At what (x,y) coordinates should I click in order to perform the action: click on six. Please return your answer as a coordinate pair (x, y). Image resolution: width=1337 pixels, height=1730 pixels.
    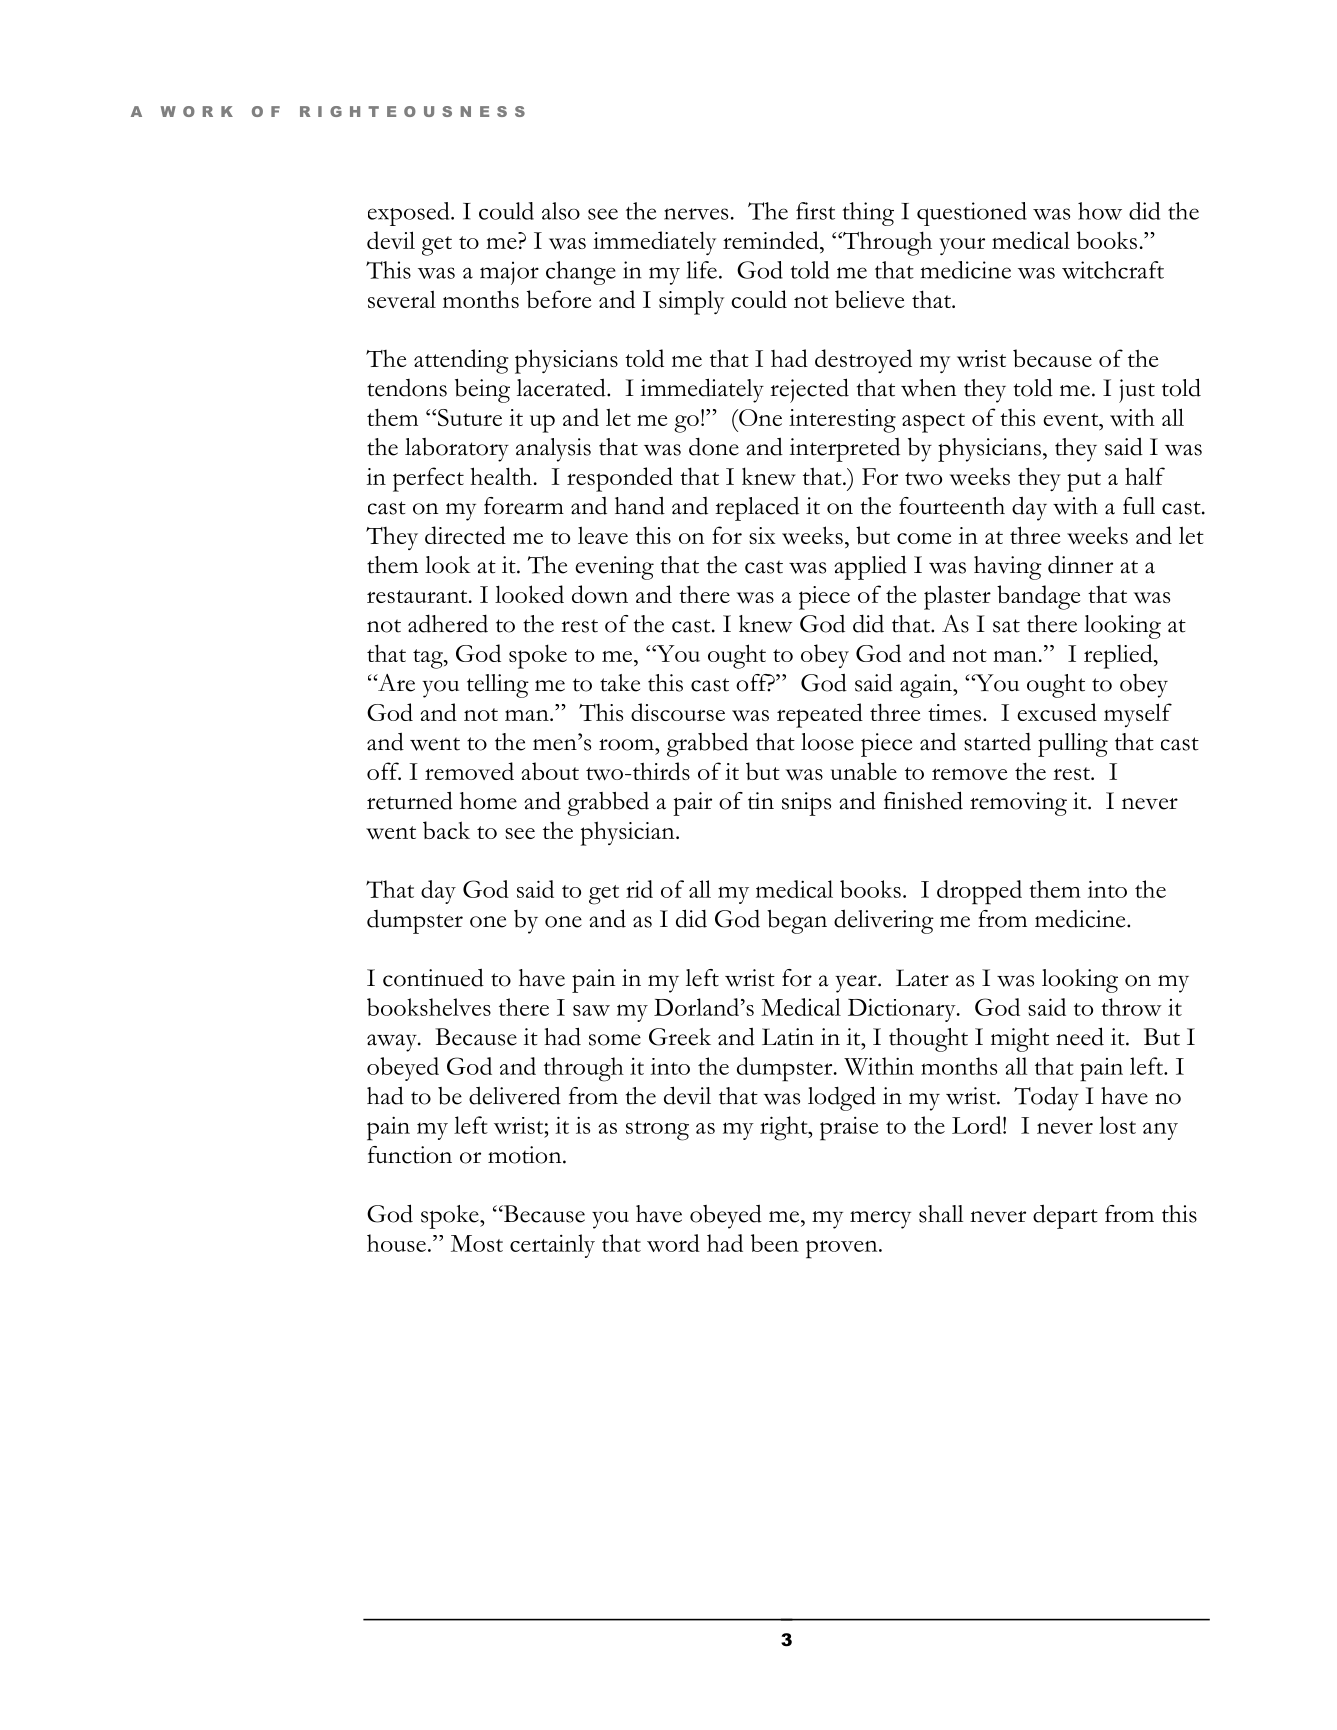
    Looking at the image, I should click on (762, 535).
